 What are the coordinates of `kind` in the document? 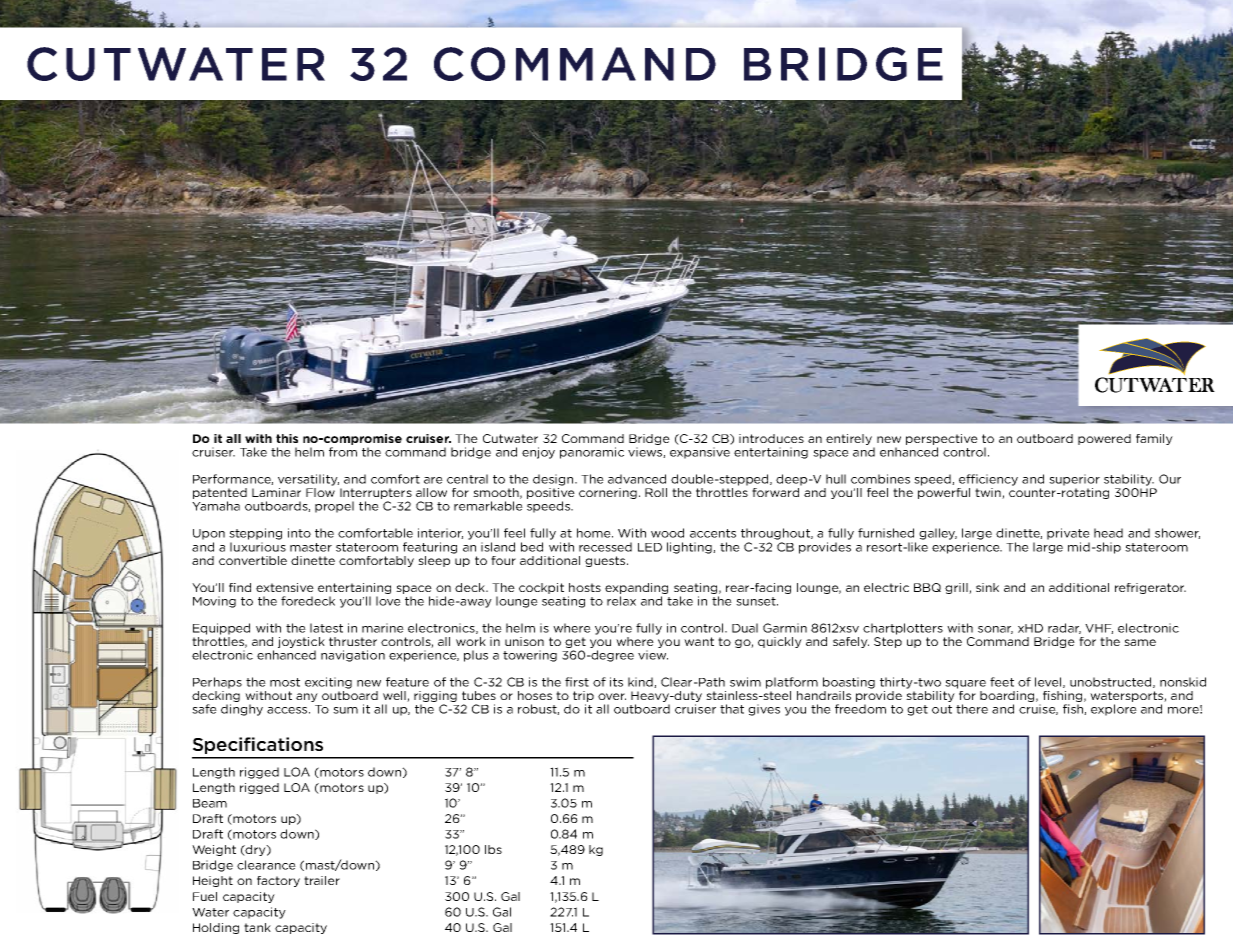 It's located at (641, 682).
